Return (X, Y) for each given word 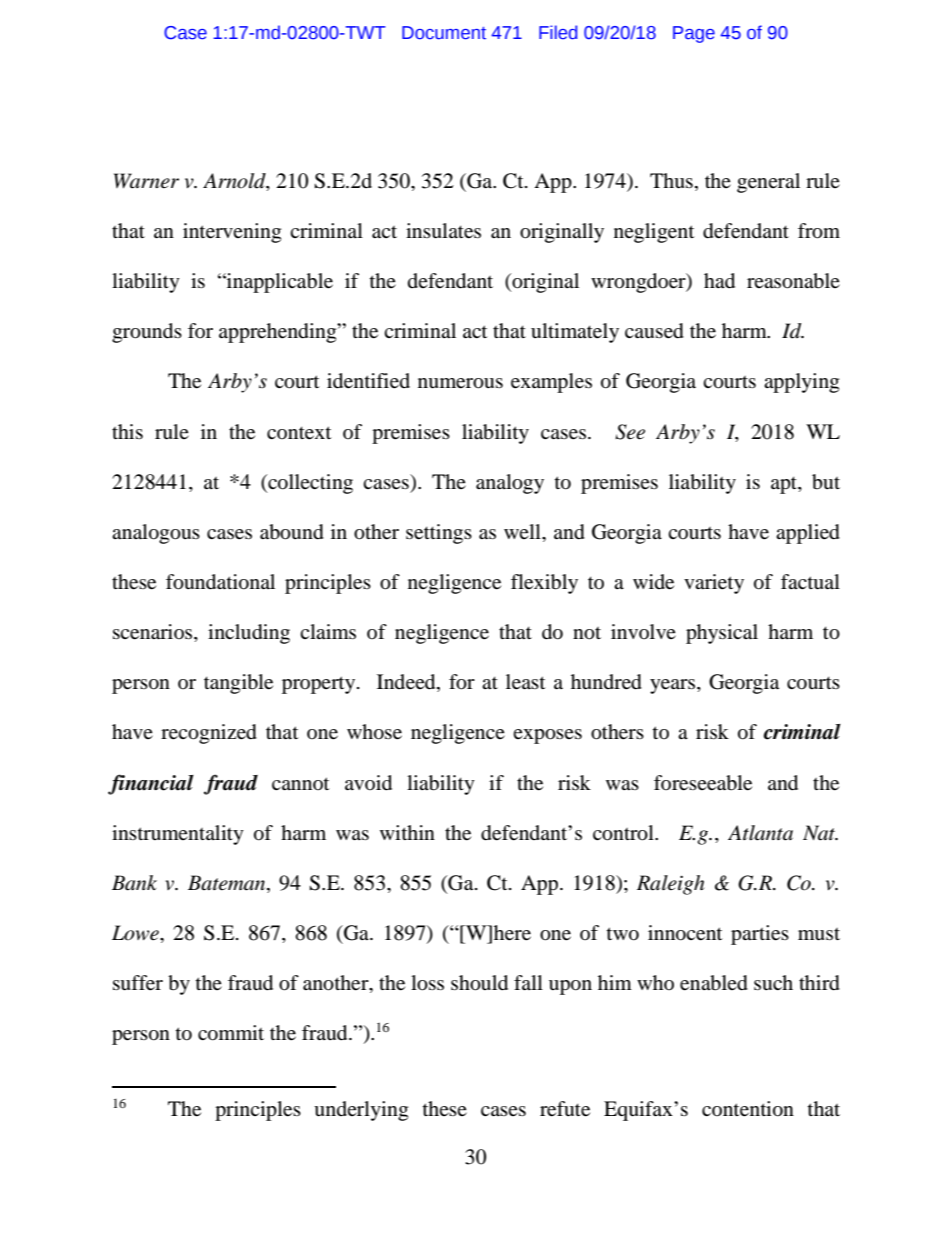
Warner (146, 181)
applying (801, 383)
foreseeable (703, 783)
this (127, 431)
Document (444, 33)
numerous (460, 383)
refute (565, 1109)
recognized (209, 734)
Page (694, 34)
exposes (547, 736)
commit (231, 1033)
